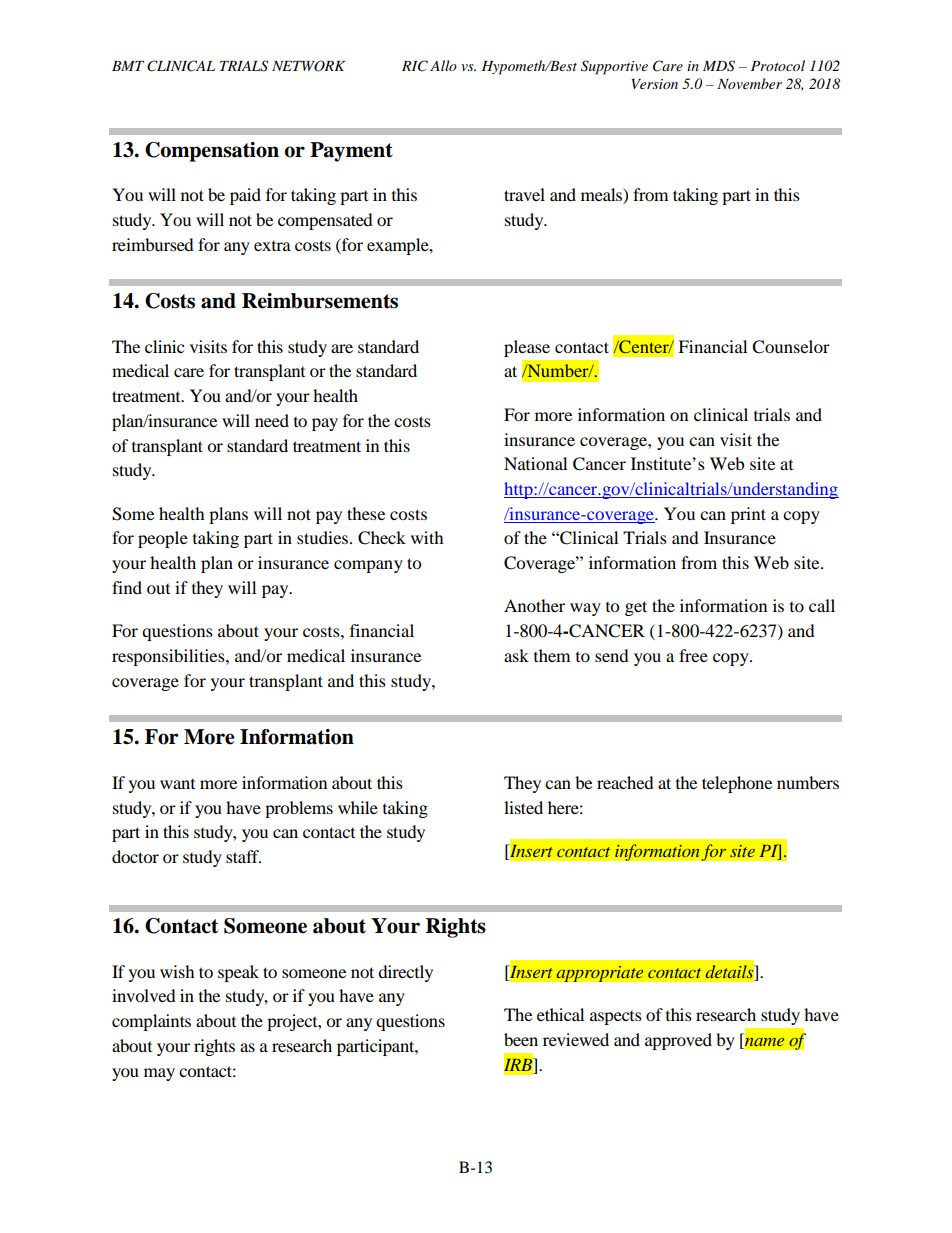 This image has height=1233, width=952. I want to click on Allo, so click(443, 65).
